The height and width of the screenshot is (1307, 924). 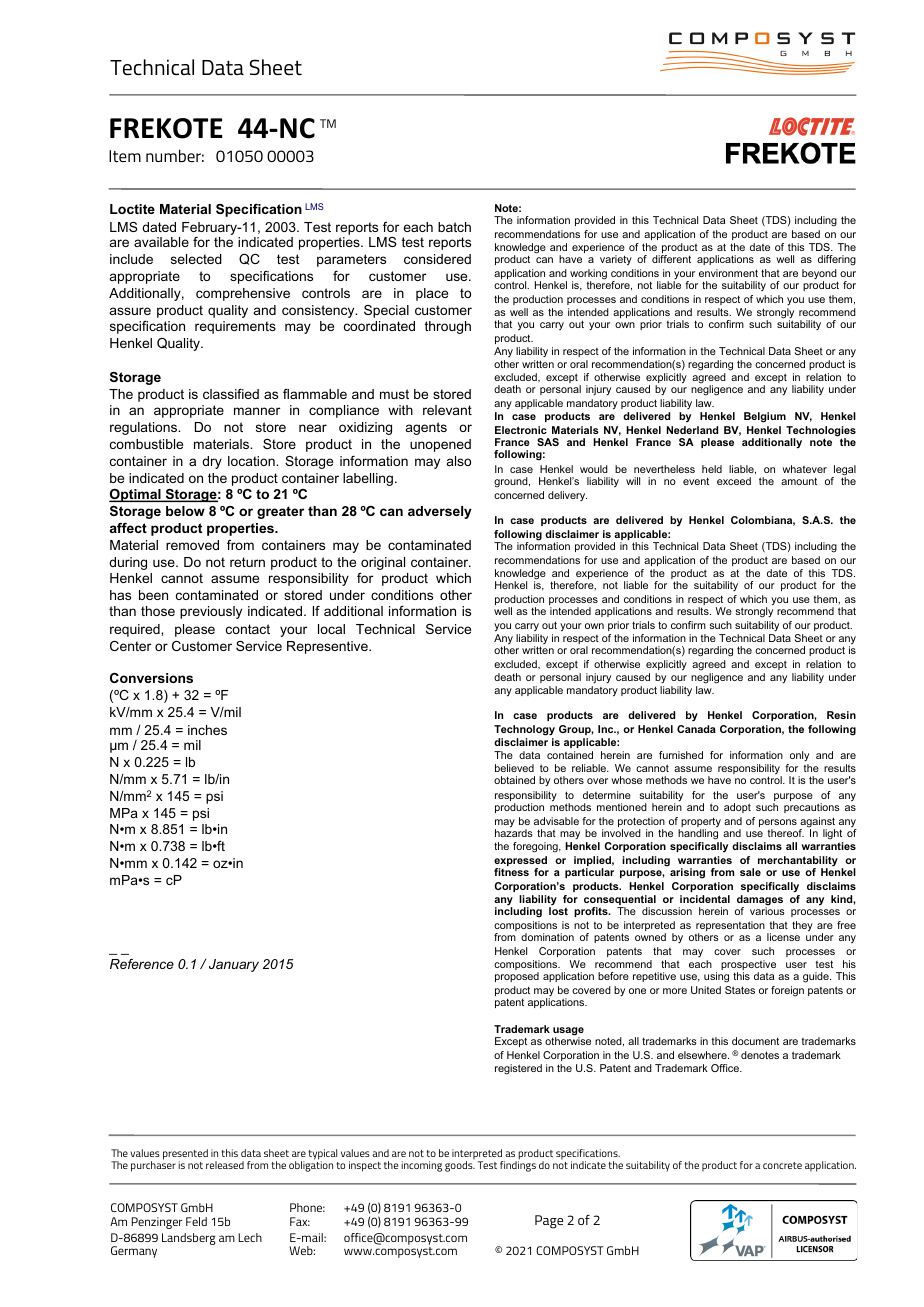 What do you see at coordinates (132, 209) in the screenshot?
I see `Loctite` at bounding box center [132, 209].
